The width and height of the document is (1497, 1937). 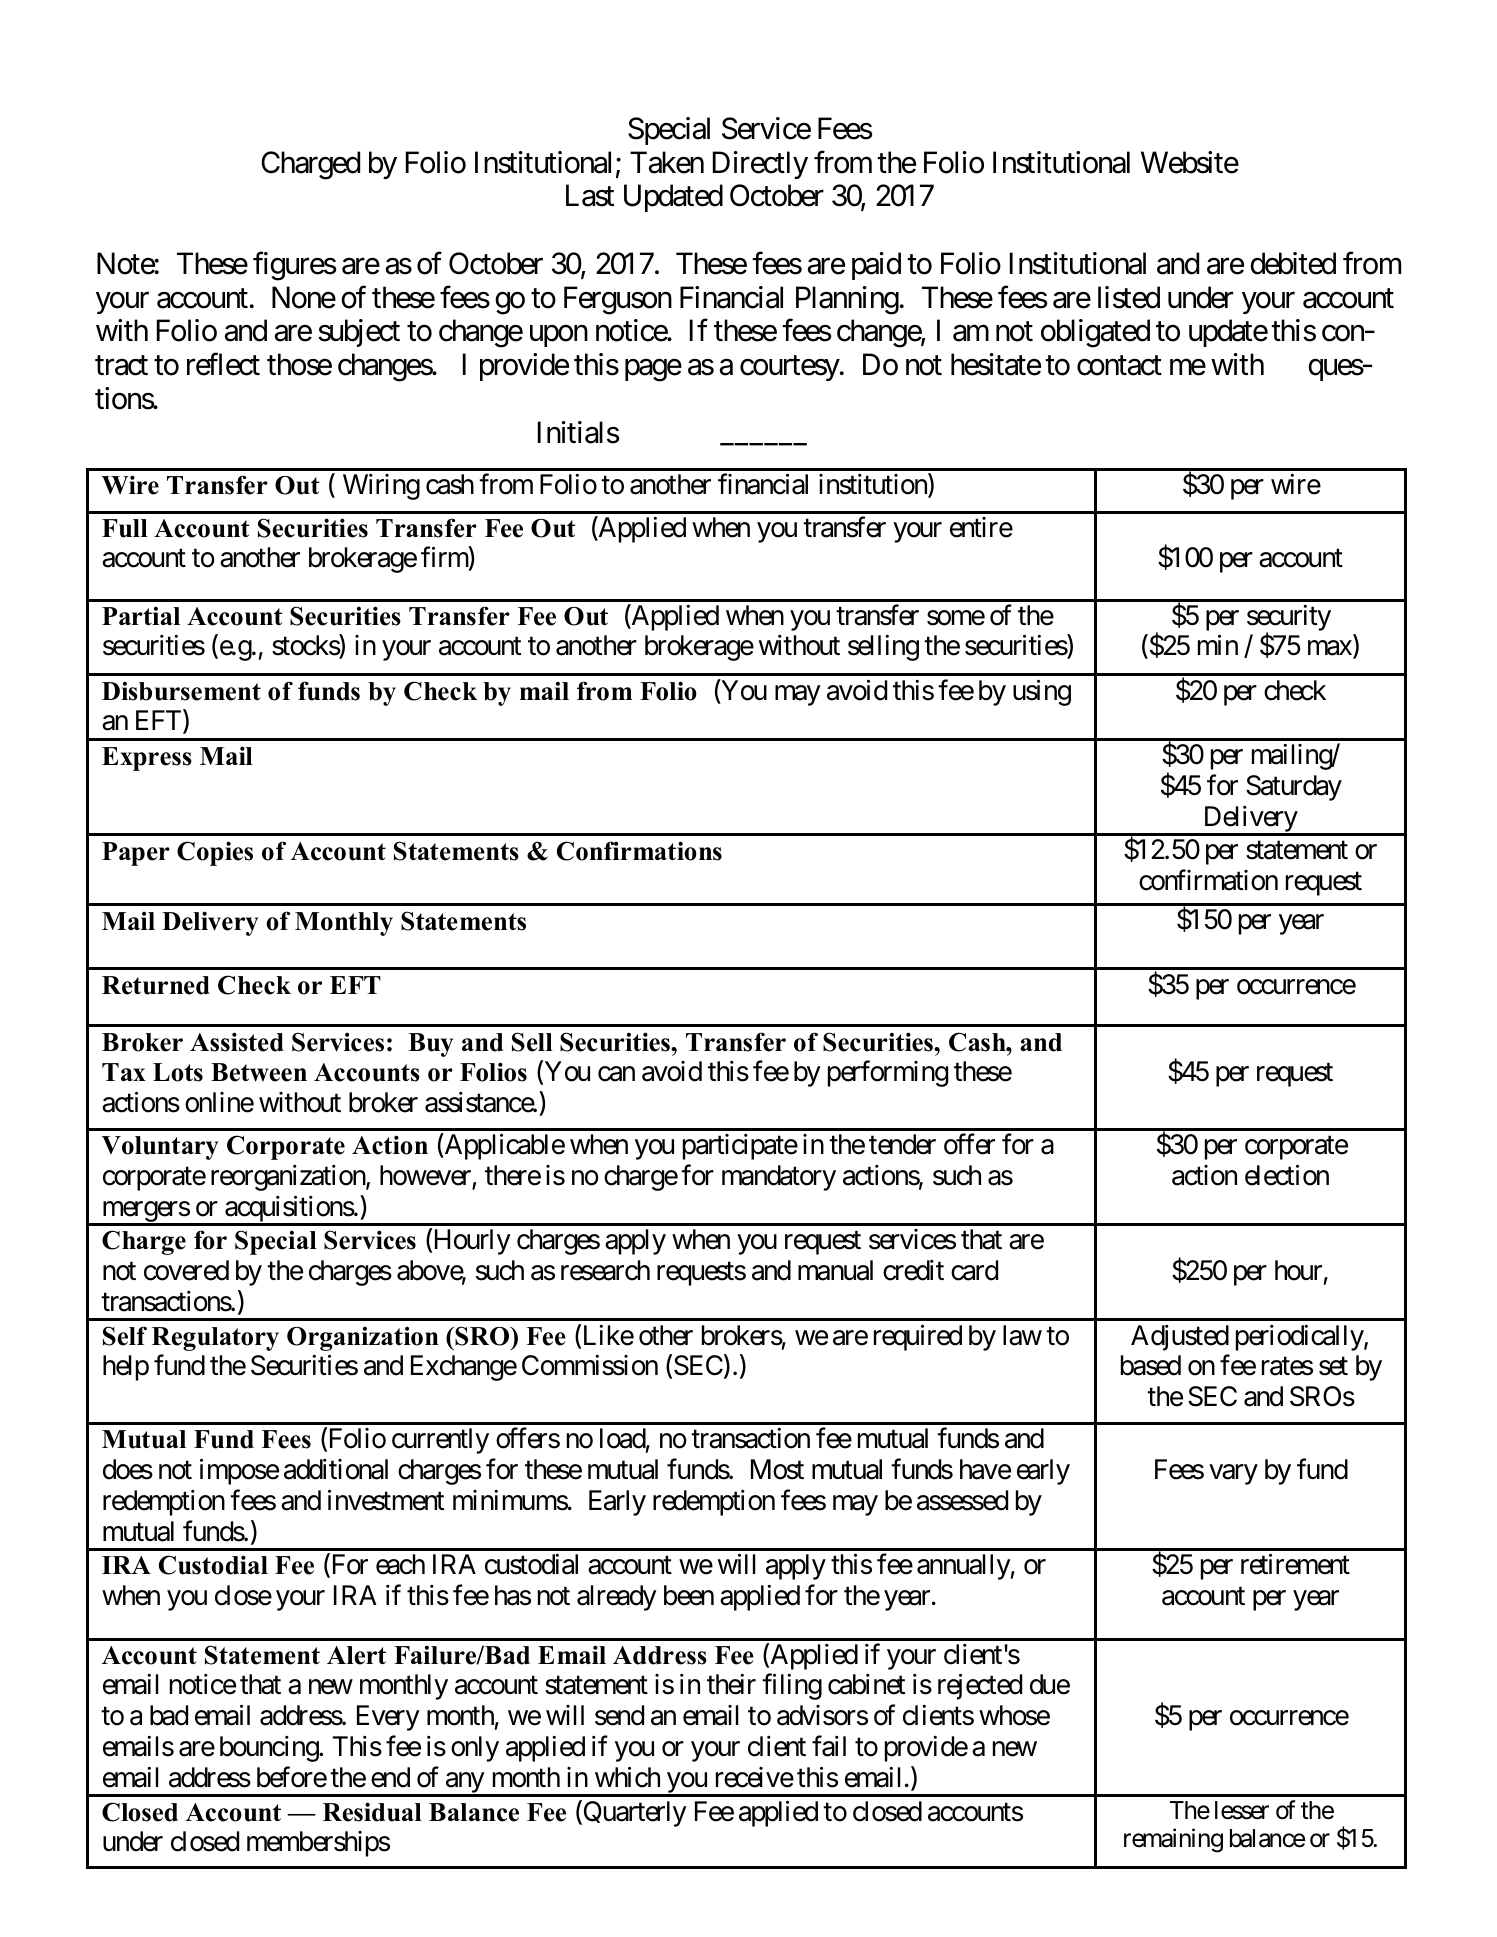 What do you see at coordinates (270, 1749) in the document?
I see `bouncing` at bounding box center [270, 1749].
